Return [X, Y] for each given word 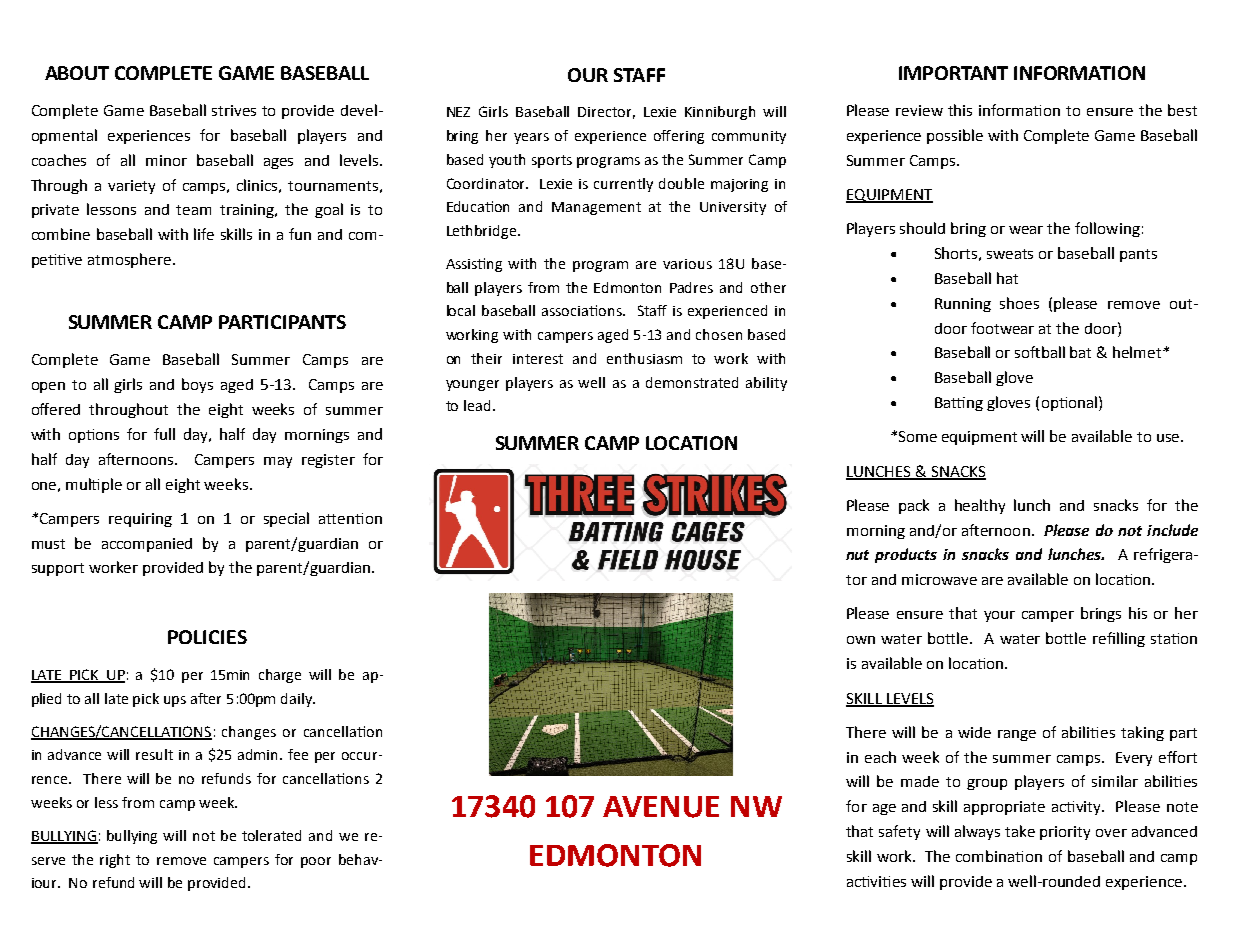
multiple [94, 485]
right [115, 861]
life [204, 234]
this [960, 110]
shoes [1019, 303]
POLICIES [207, 637]
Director [606, 113]
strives [234, 110]
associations [583, 310]
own [861, 640]
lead [477, 405]
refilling [1119, 639]
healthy [980, 506]
